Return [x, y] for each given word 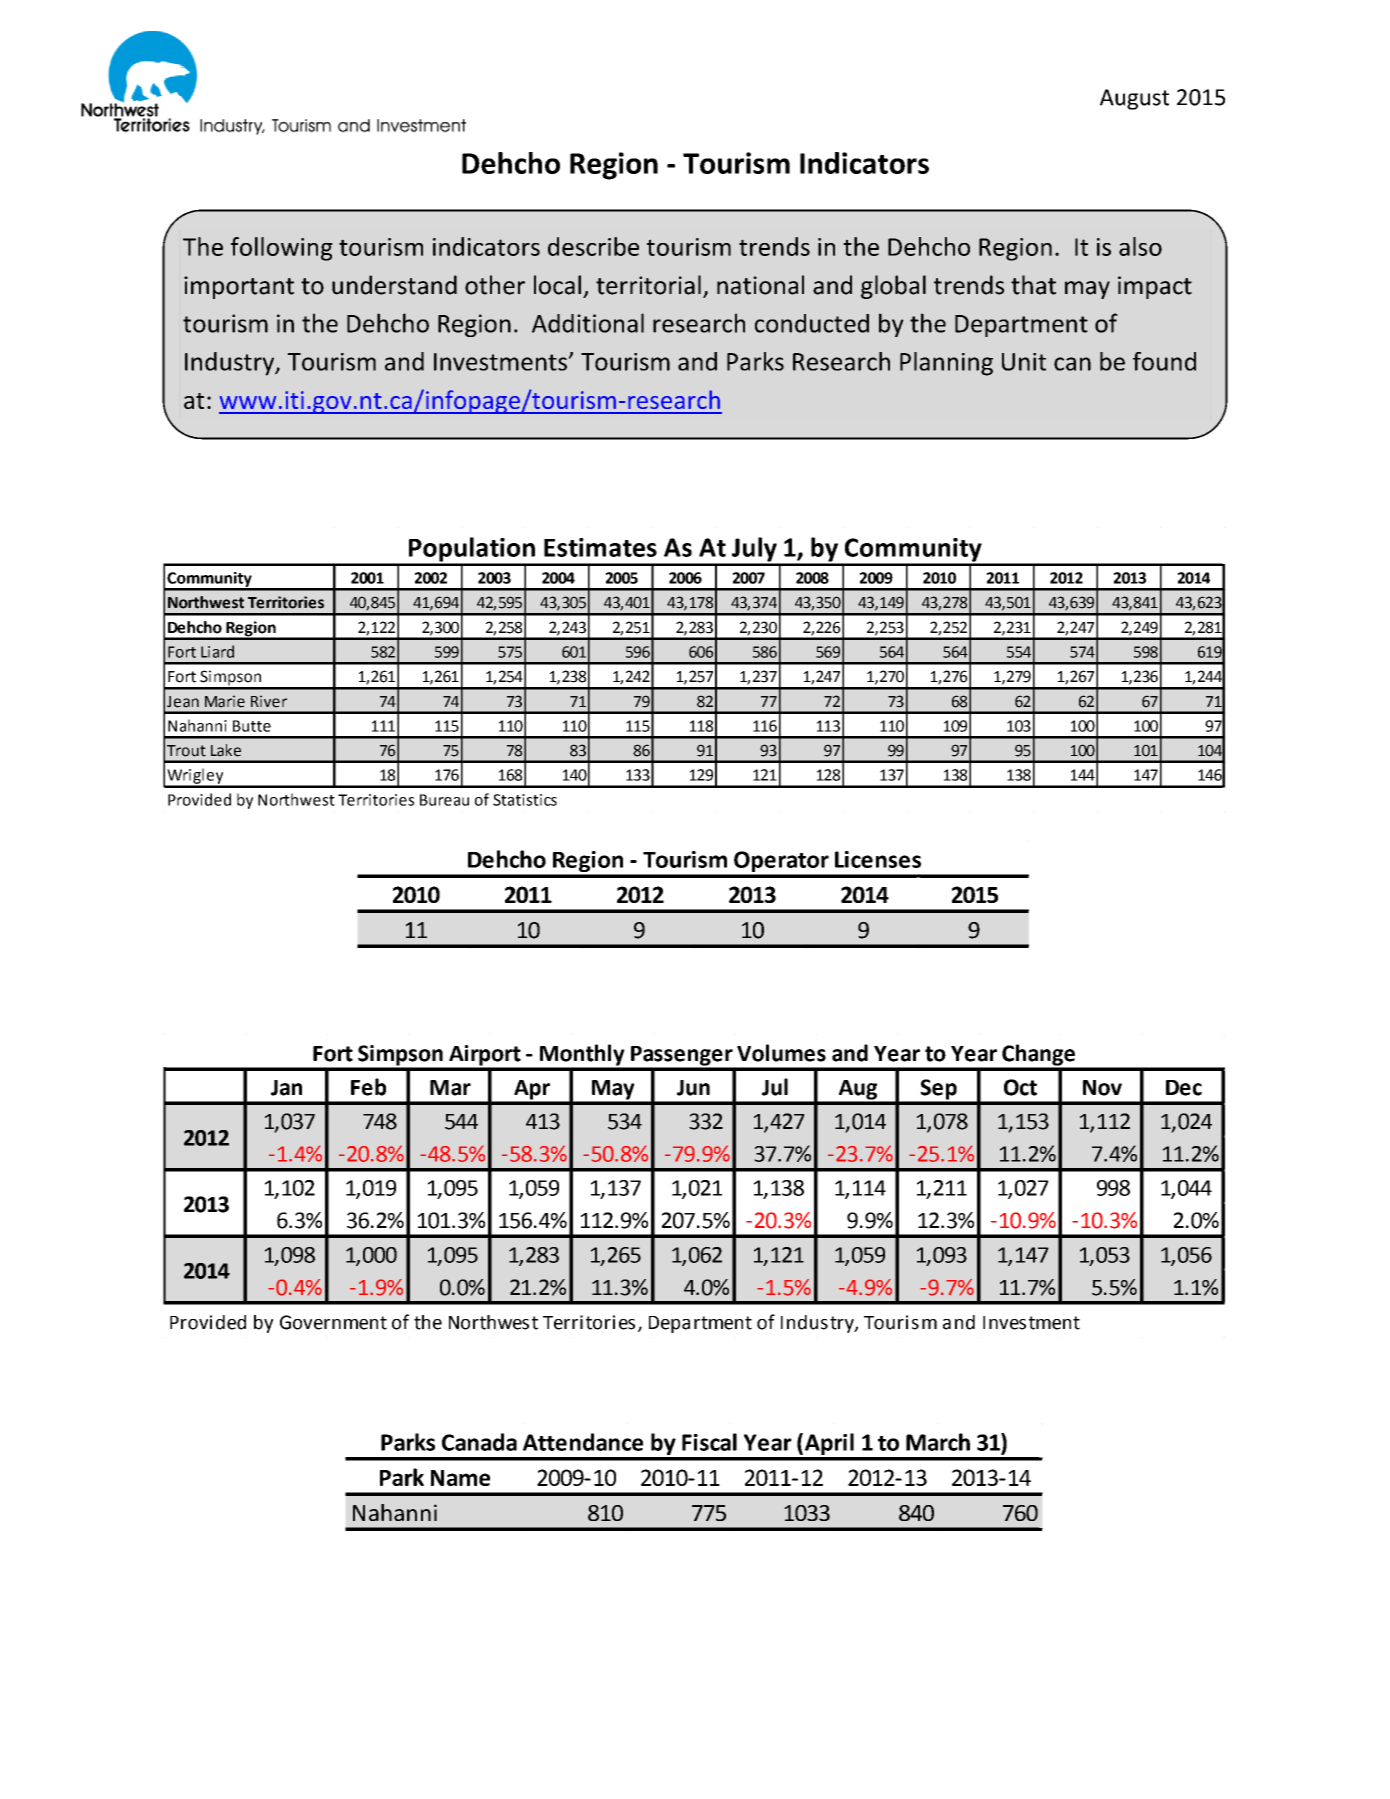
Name [460, 1478]
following [282, 249]
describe [593, 246]
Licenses [878, 859]
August [1134, 99]
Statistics [525, 800]
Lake [226, 750]
